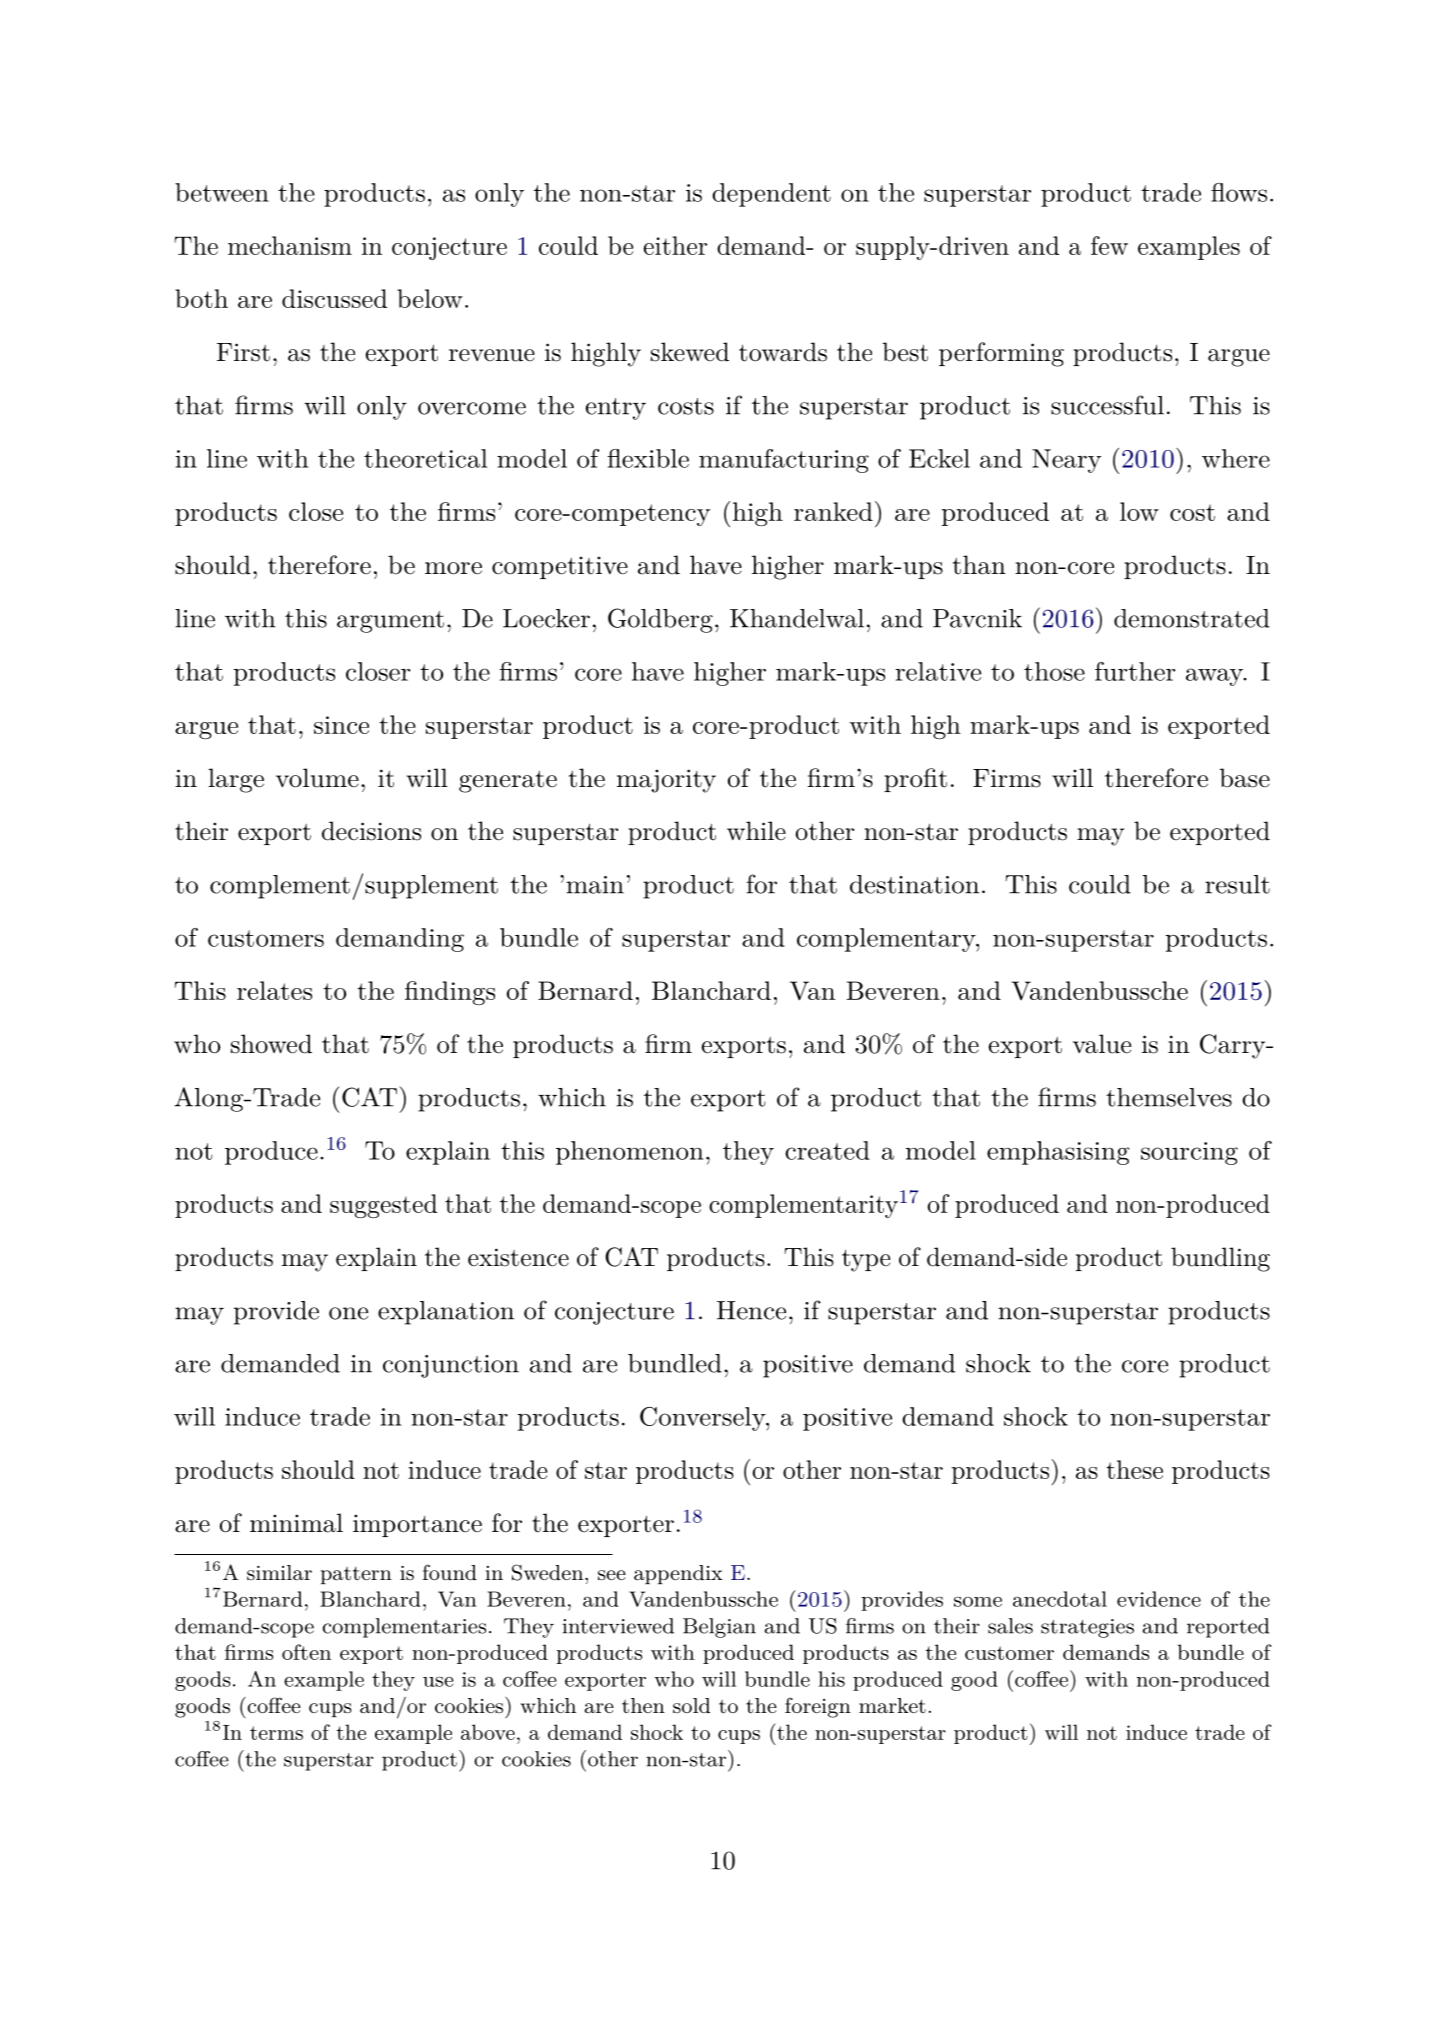  Describe the element at coordinates (675, 245) in the screenshot. I see `either` at that location.
